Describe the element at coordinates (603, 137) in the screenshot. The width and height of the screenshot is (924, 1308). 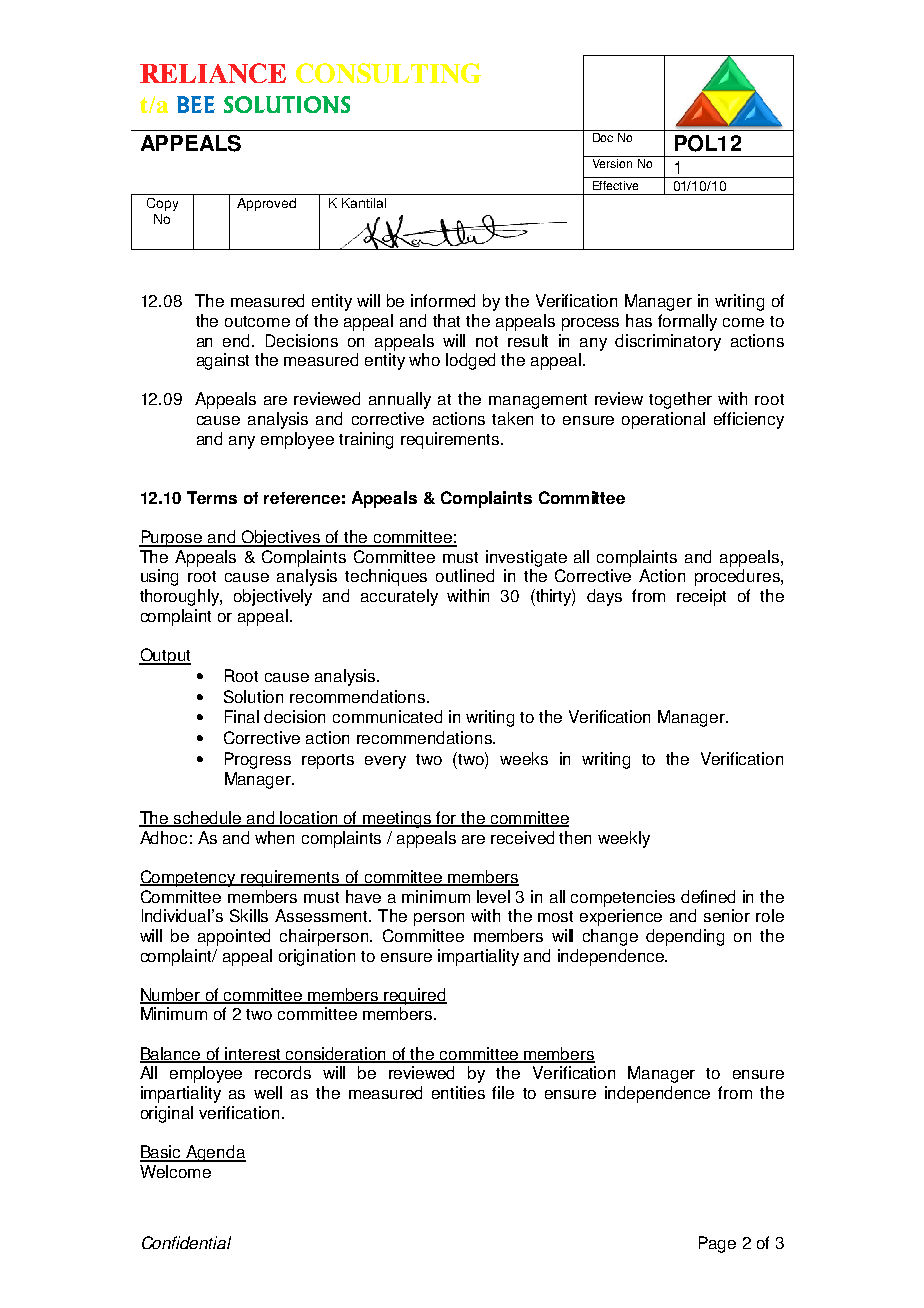
I see `Doc` at that location.
